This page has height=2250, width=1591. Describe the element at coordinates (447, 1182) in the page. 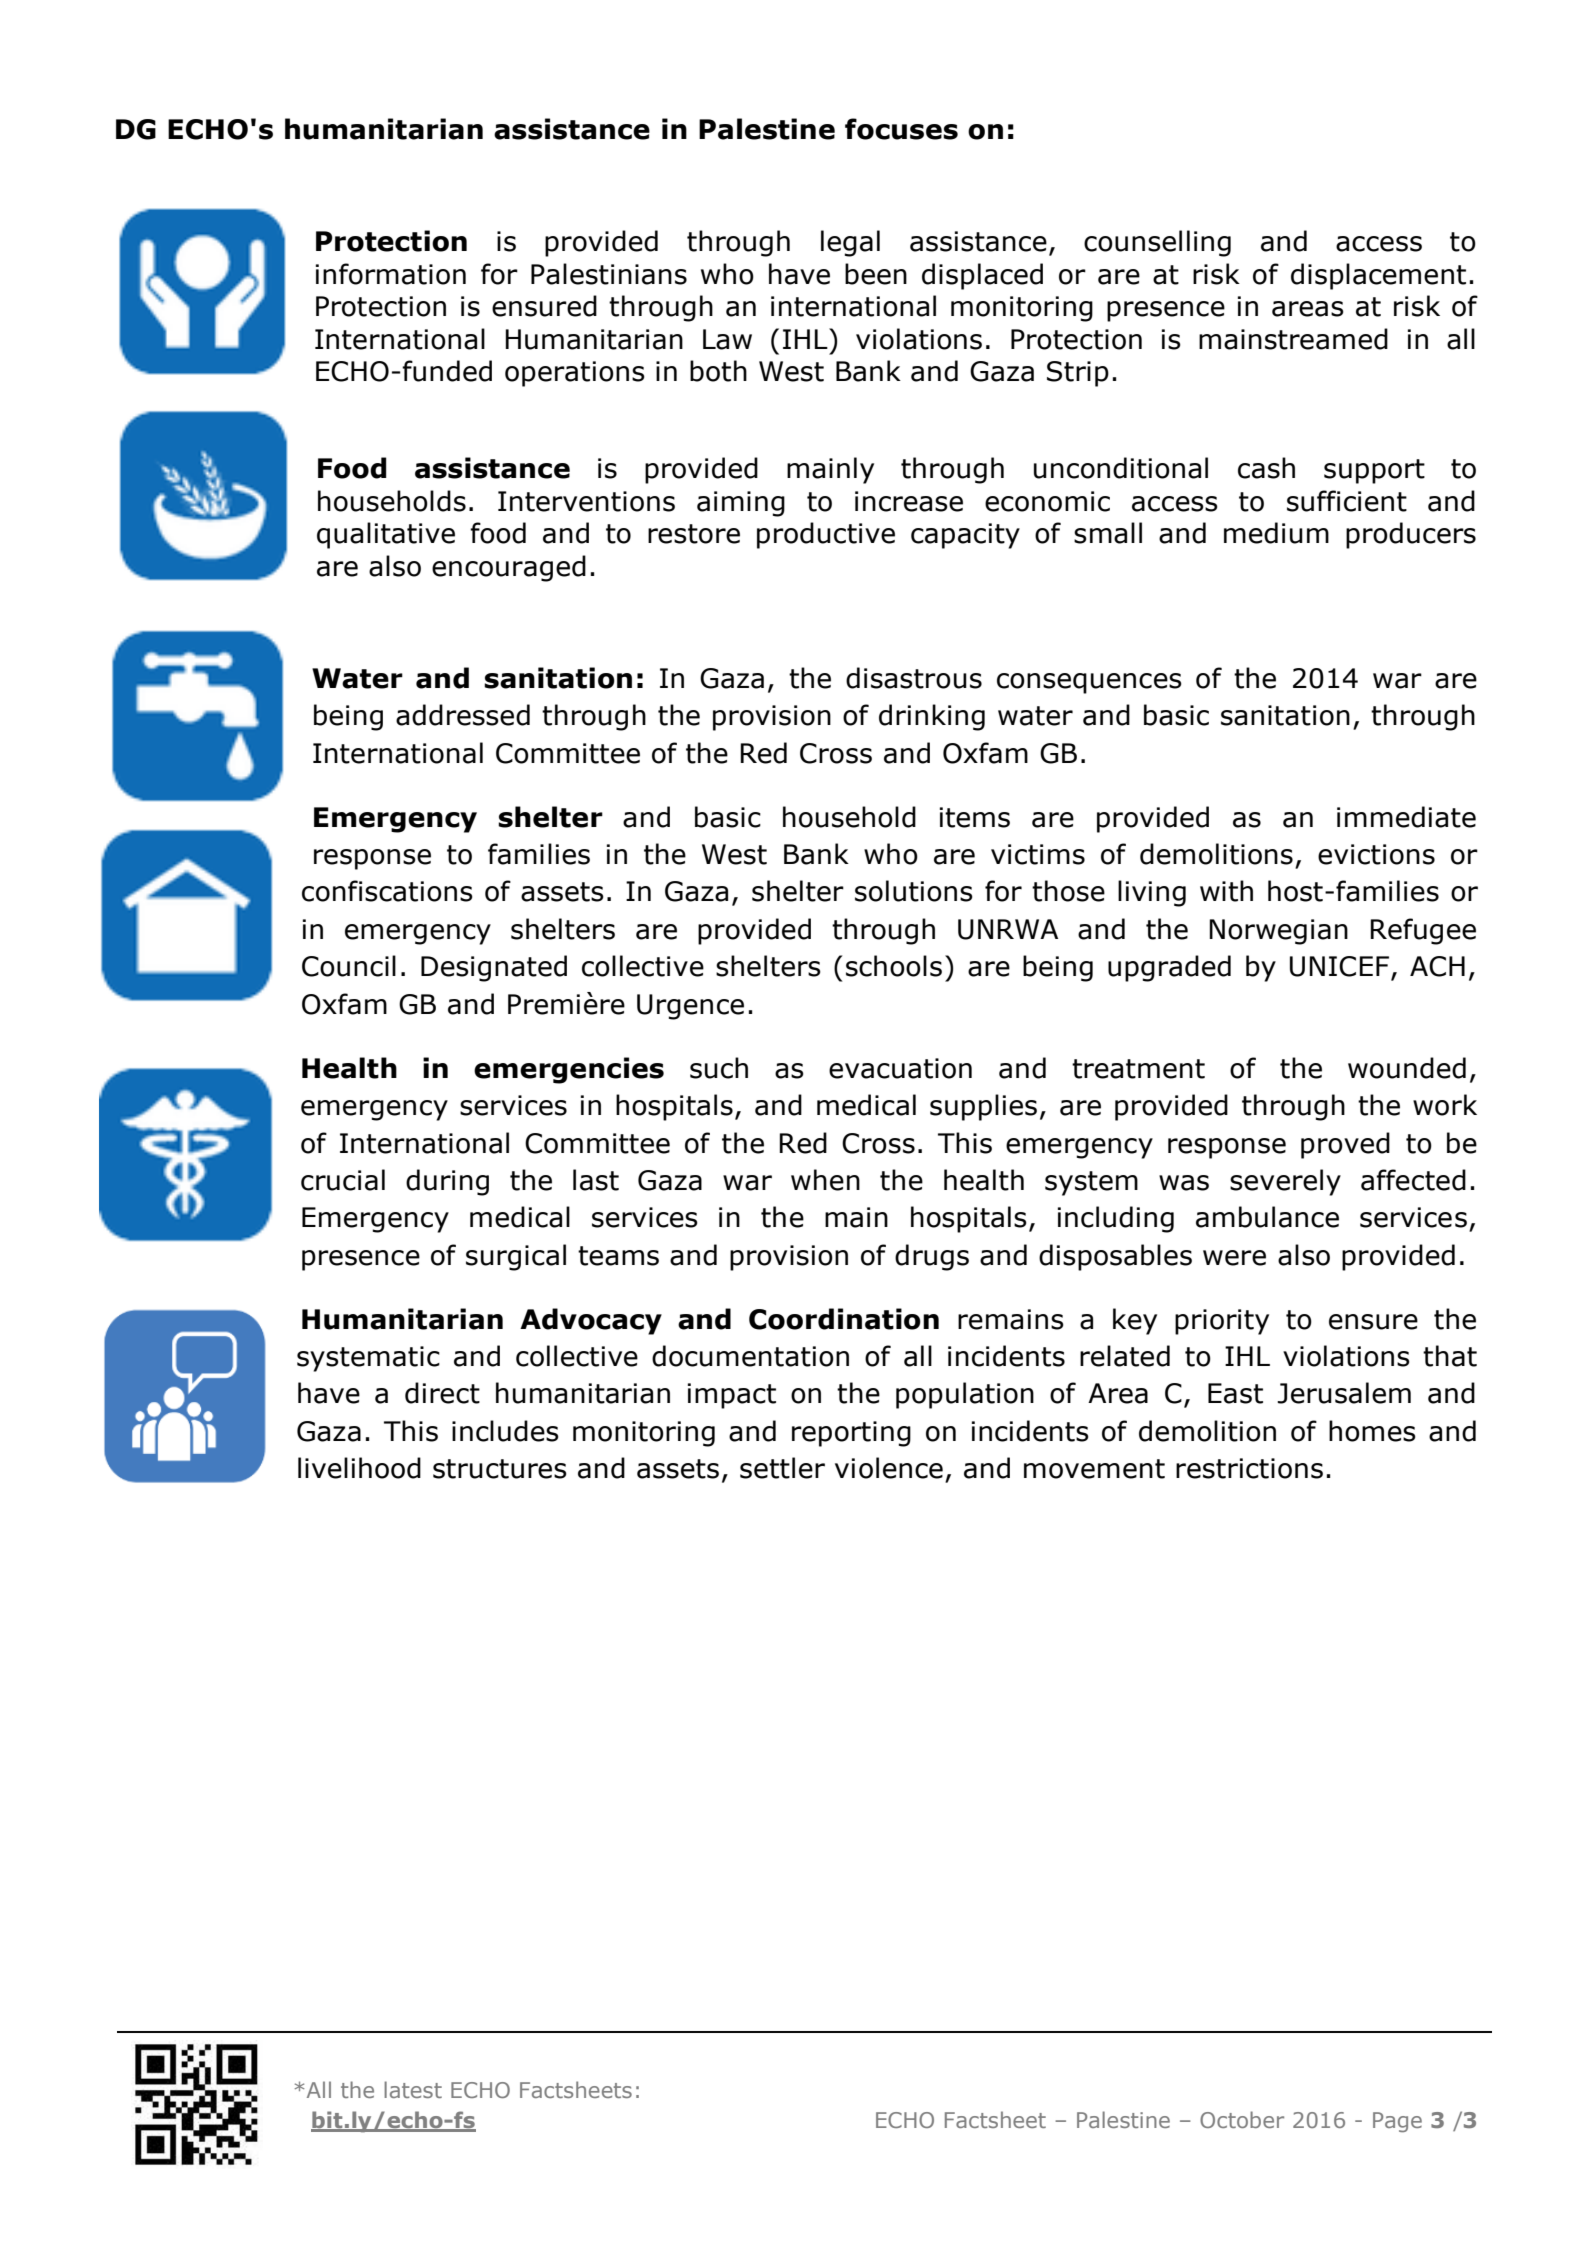

I see `during` at that location.
